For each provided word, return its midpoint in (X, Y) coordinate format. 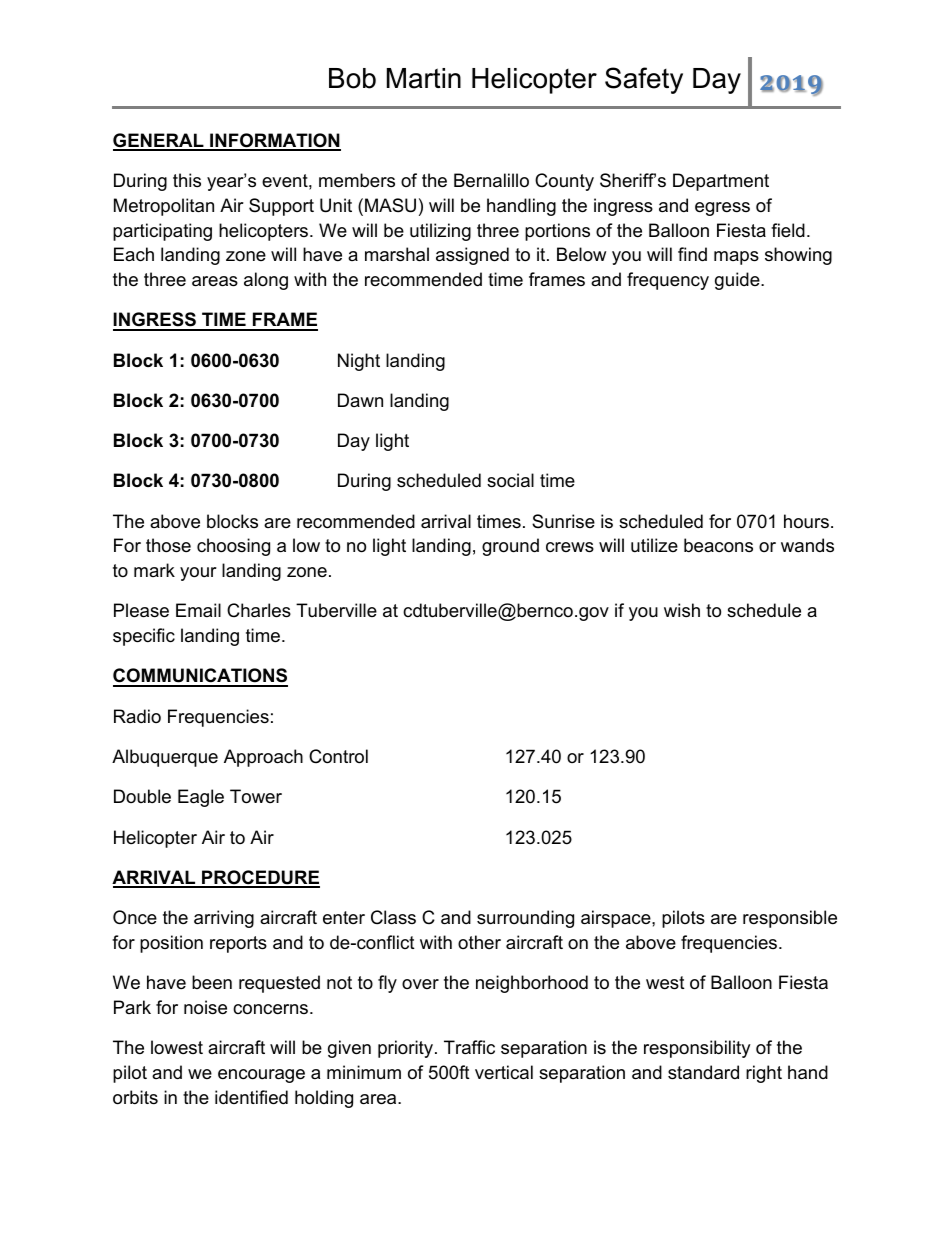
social (510, 480)
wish (682, 610)
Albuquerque (165, 758)
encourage (261, 1076)
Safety (644, 80)
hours (806, 521)
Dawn (360, 400)
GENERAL (159, 141)
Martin (424, 78)
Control (338, 756)
